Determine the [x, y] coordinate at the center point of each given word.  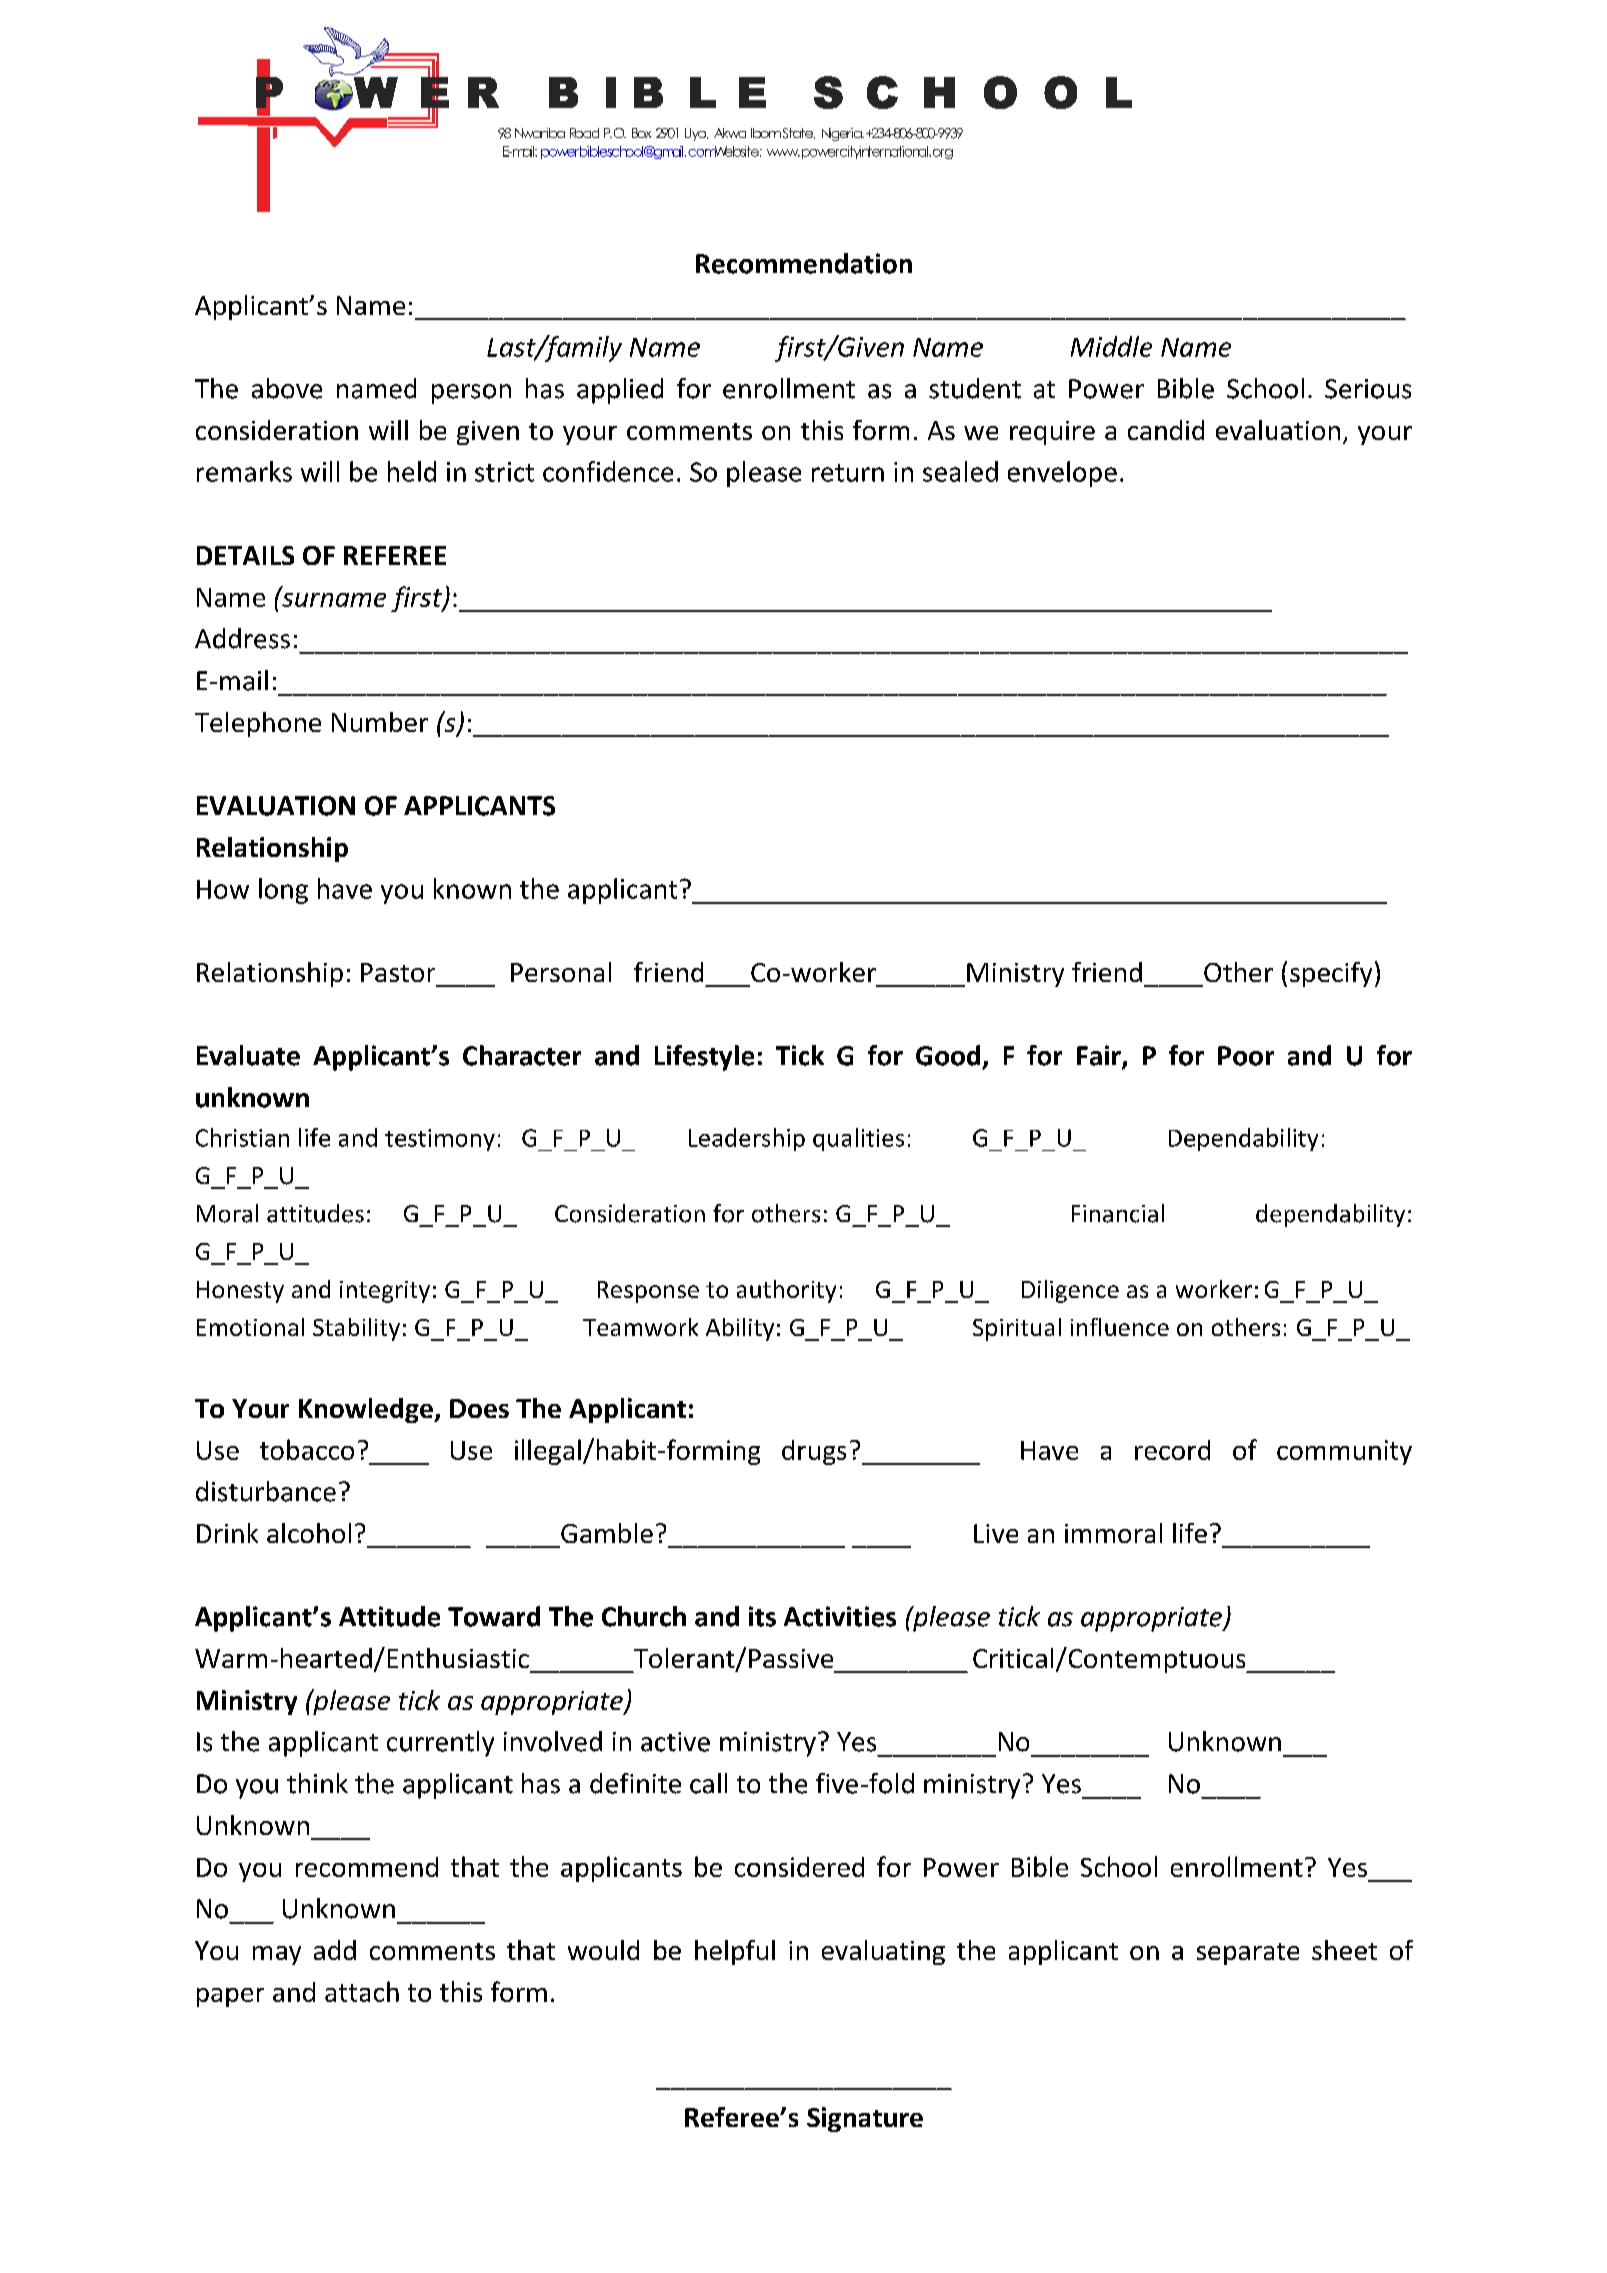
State [799, 133]
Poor [1246, 1056]
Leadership [747, 1139]
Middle [1111, 346]
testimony [440, 1140]
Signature [865, 2119]
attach [362, 1991]
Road [584, 133]
